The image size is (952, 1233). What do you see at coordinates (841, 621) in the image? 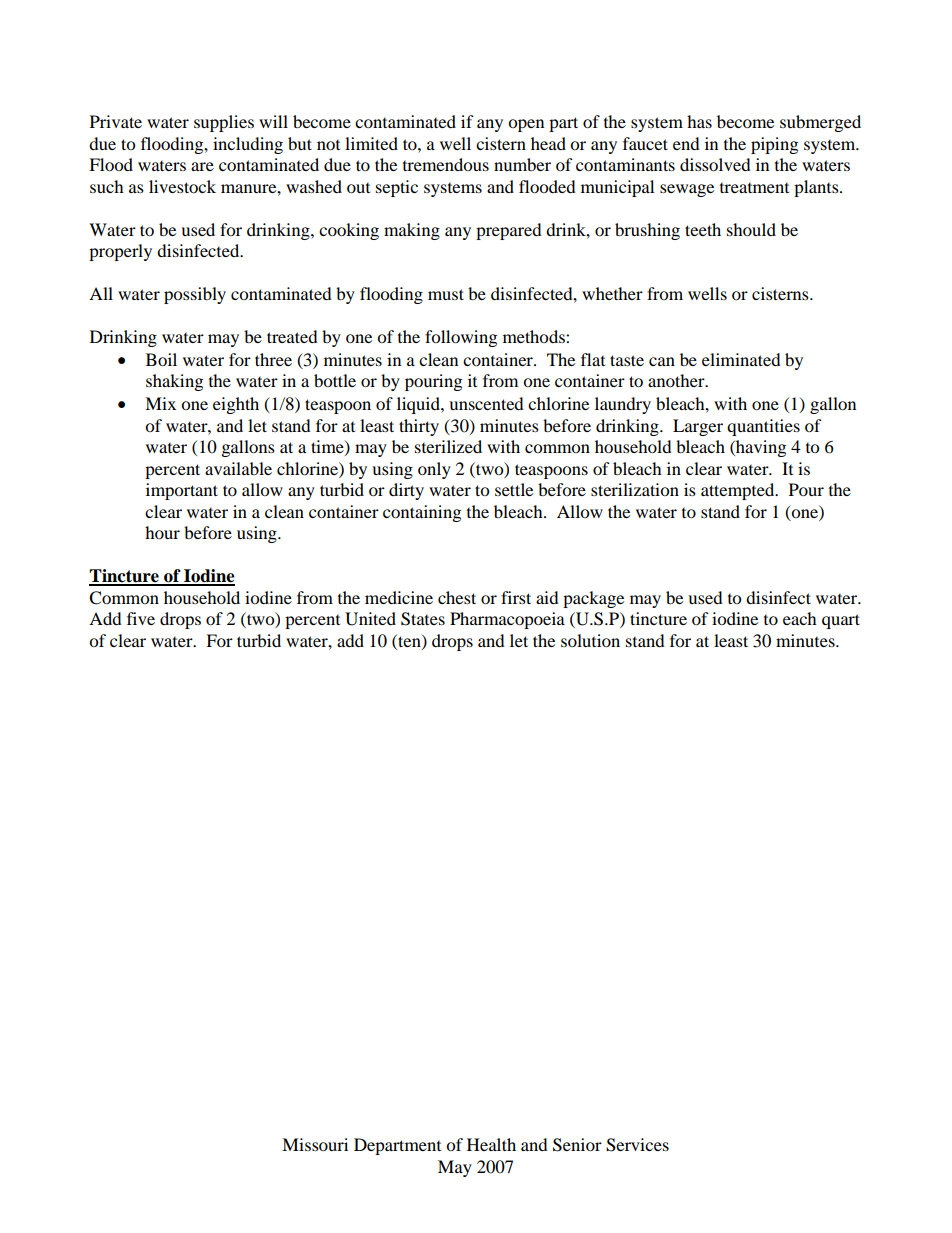
I see `quart` at bounding box center [841, 621].
